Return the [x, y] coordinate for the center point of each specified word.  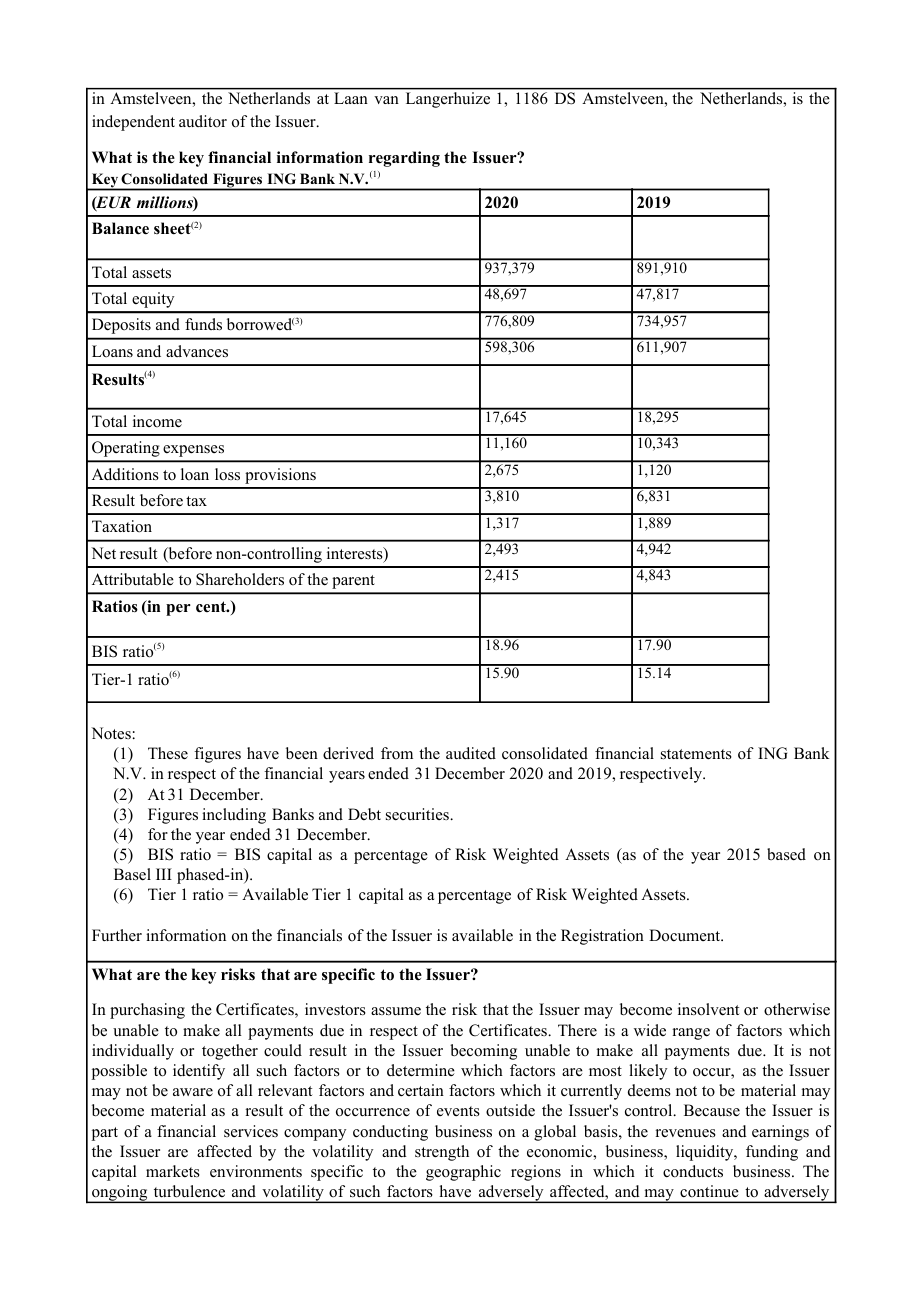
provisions [280, 476]
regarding [404, 159]
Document [686, 935]
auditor [203, 121]
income [157, 421]
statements [696, 754]
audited [471, 753]
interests [356, 554]
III [164, 874]
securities [418, 814]
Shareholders [240, 579]
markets [173, 1171]
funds [203, 324]
